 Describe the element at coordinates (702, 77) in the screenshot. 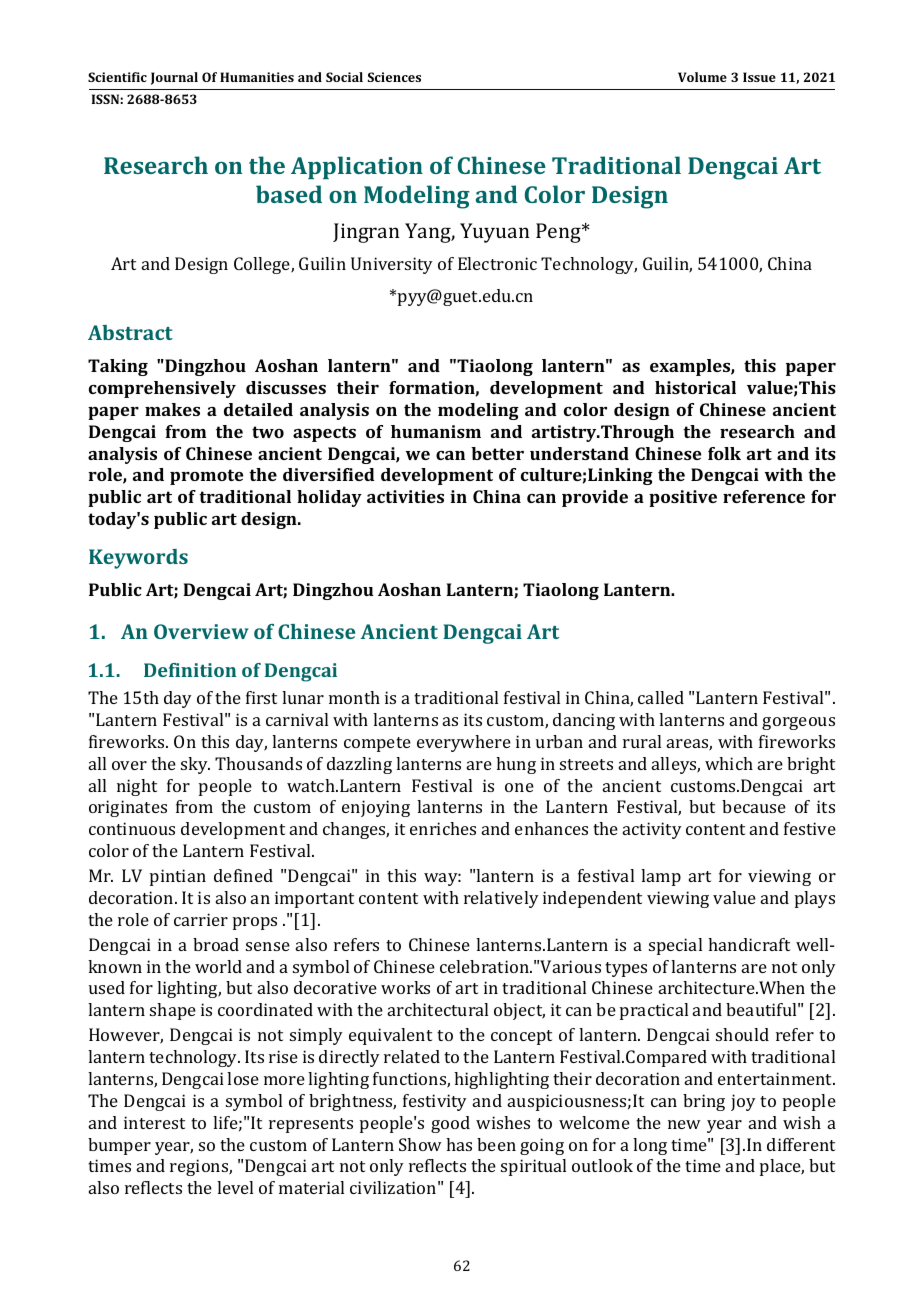

I see `Volume` at that location.
